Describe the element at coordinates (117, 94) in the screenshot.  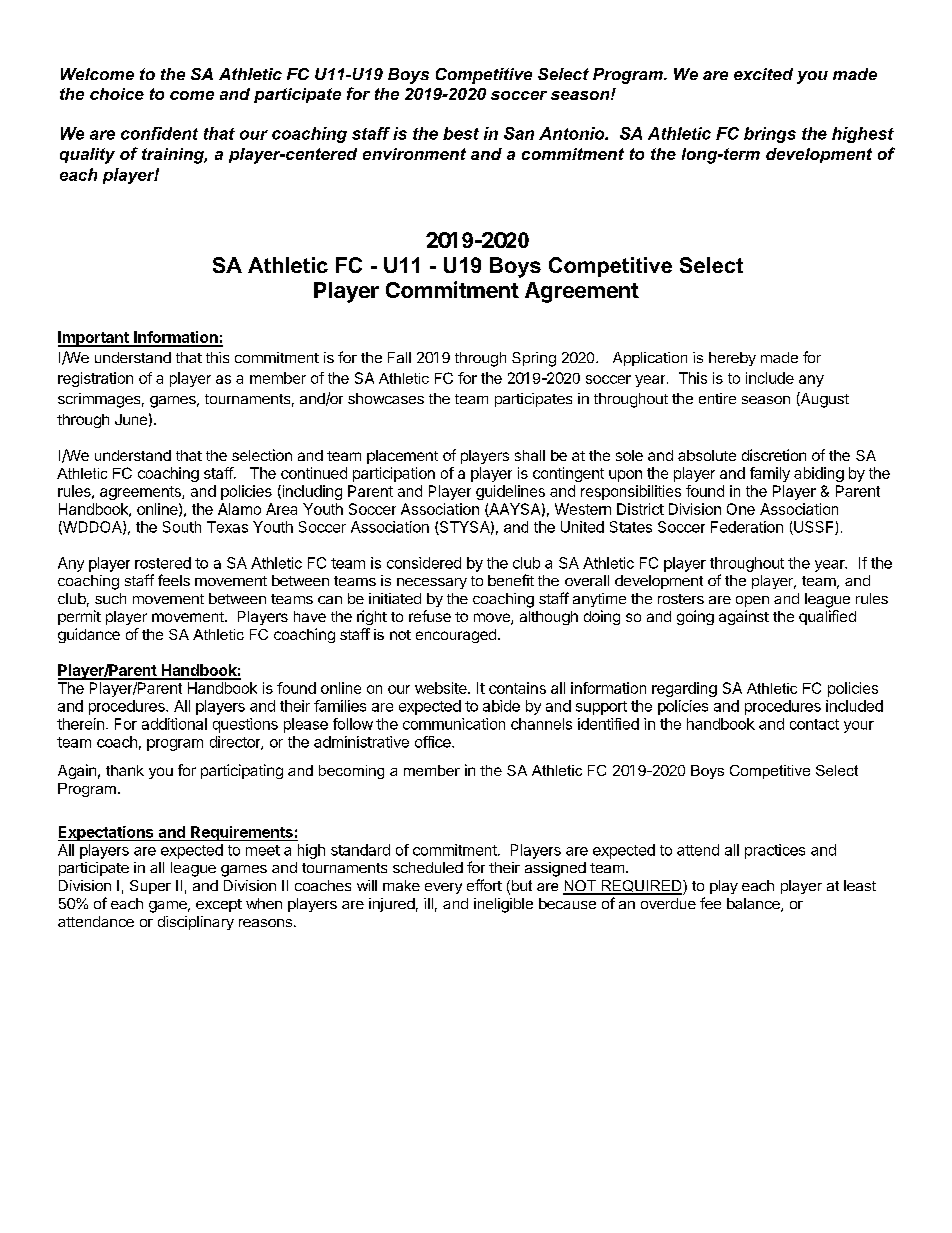
I see `choice` at that location.
